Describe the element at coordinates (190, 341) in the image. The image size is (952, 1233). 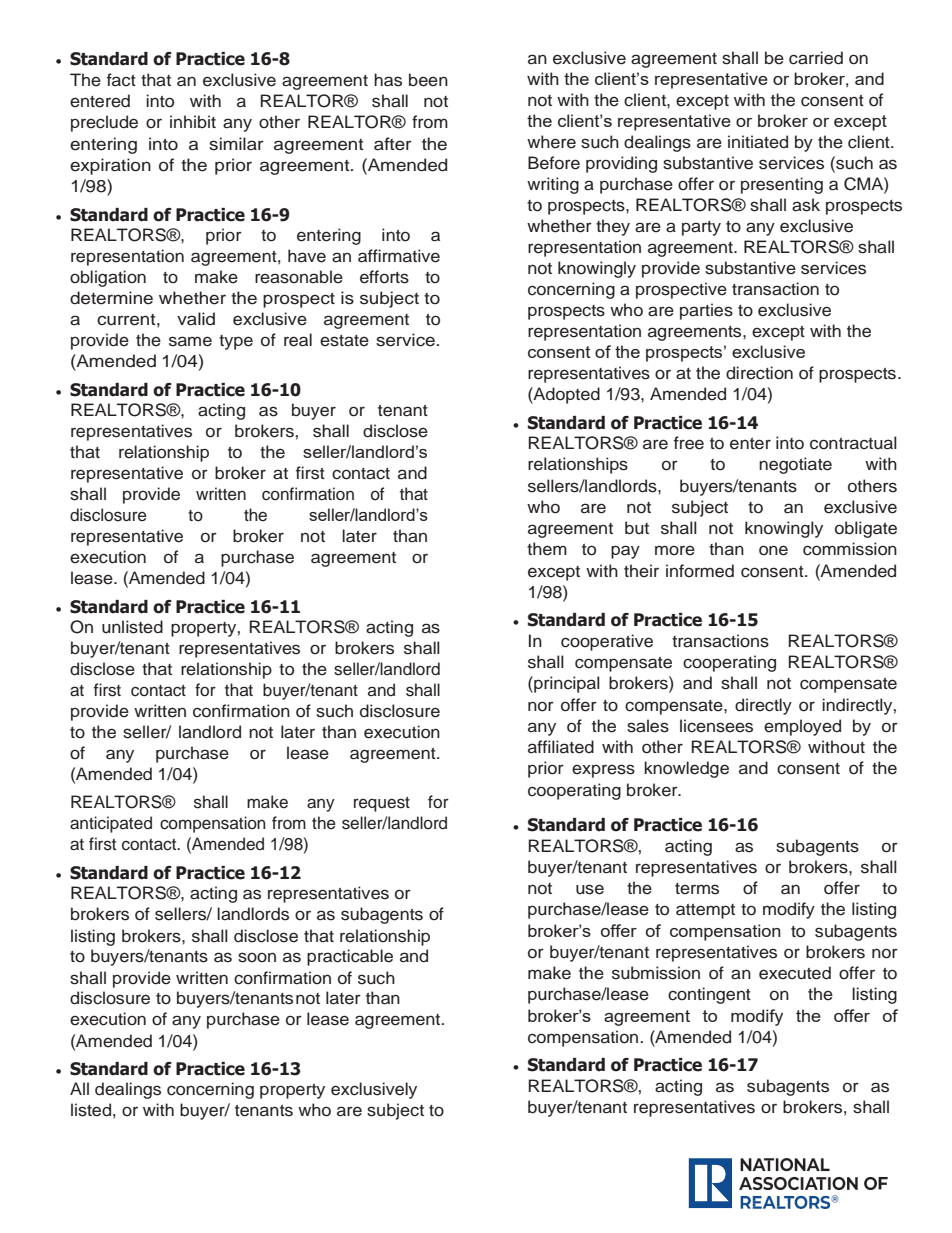
I see `same` at that location.
